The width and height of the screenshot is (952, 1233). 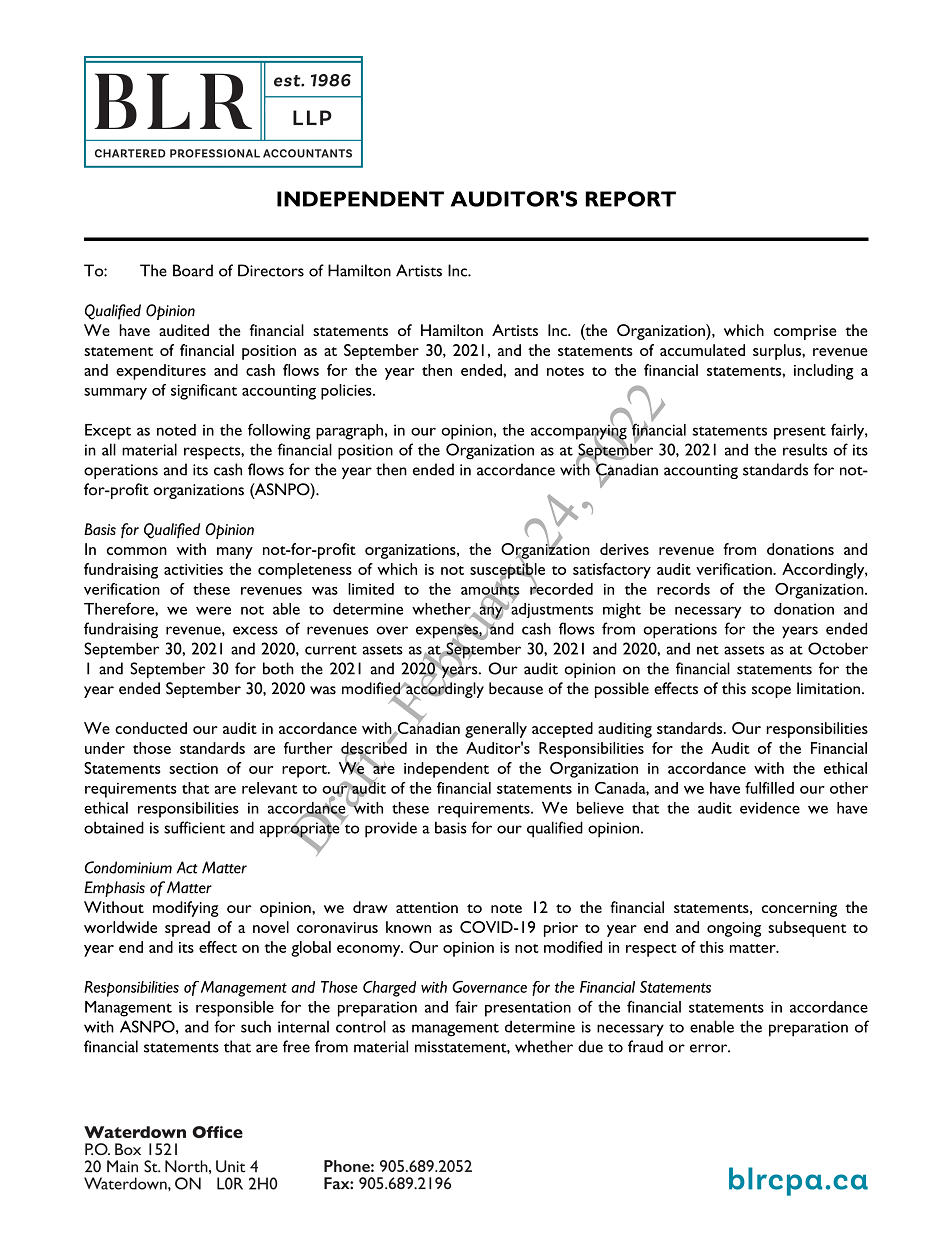 I want to click on Directors, so click(x=271, y=270).
